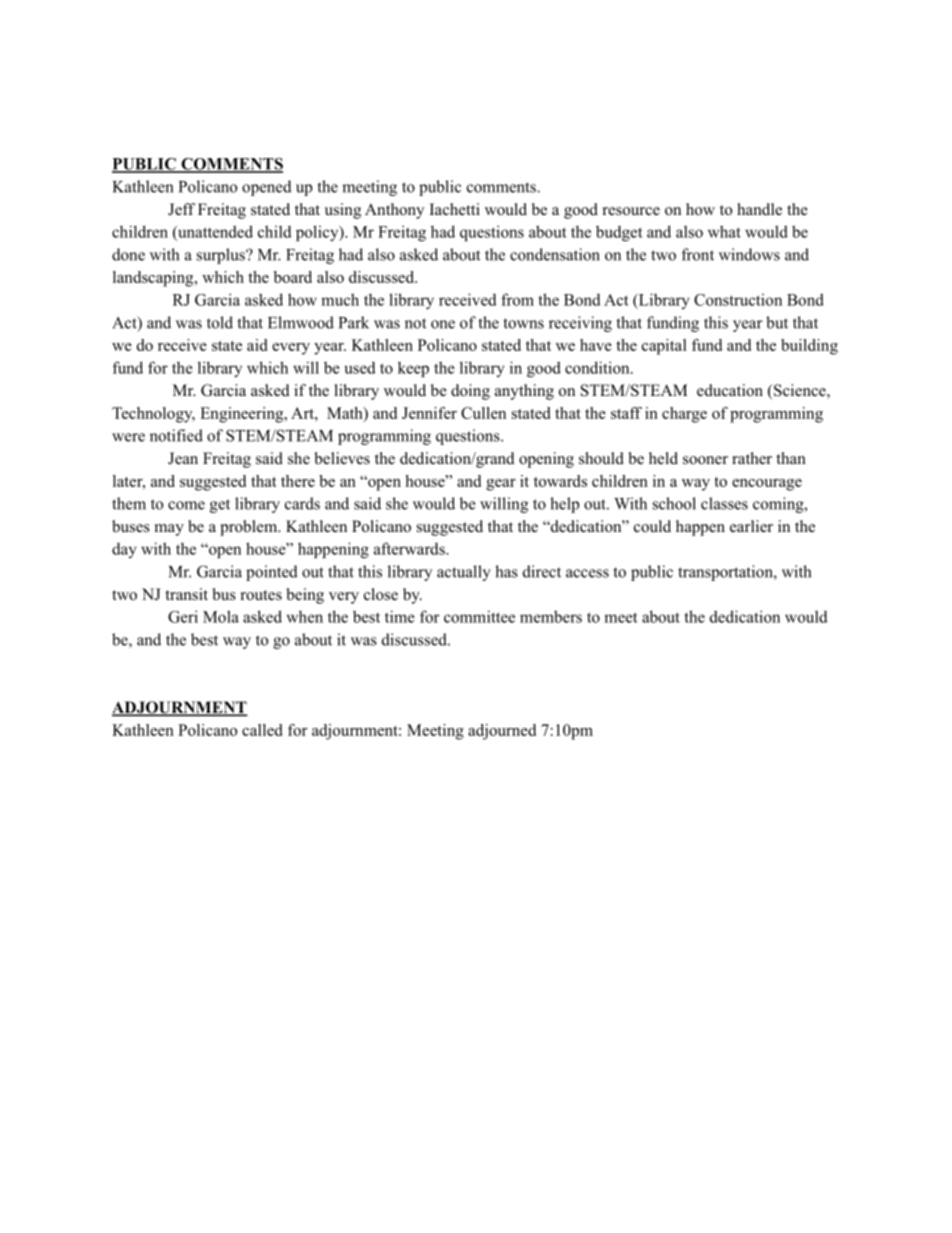  I want to click on unattended, so click(214, 231).
